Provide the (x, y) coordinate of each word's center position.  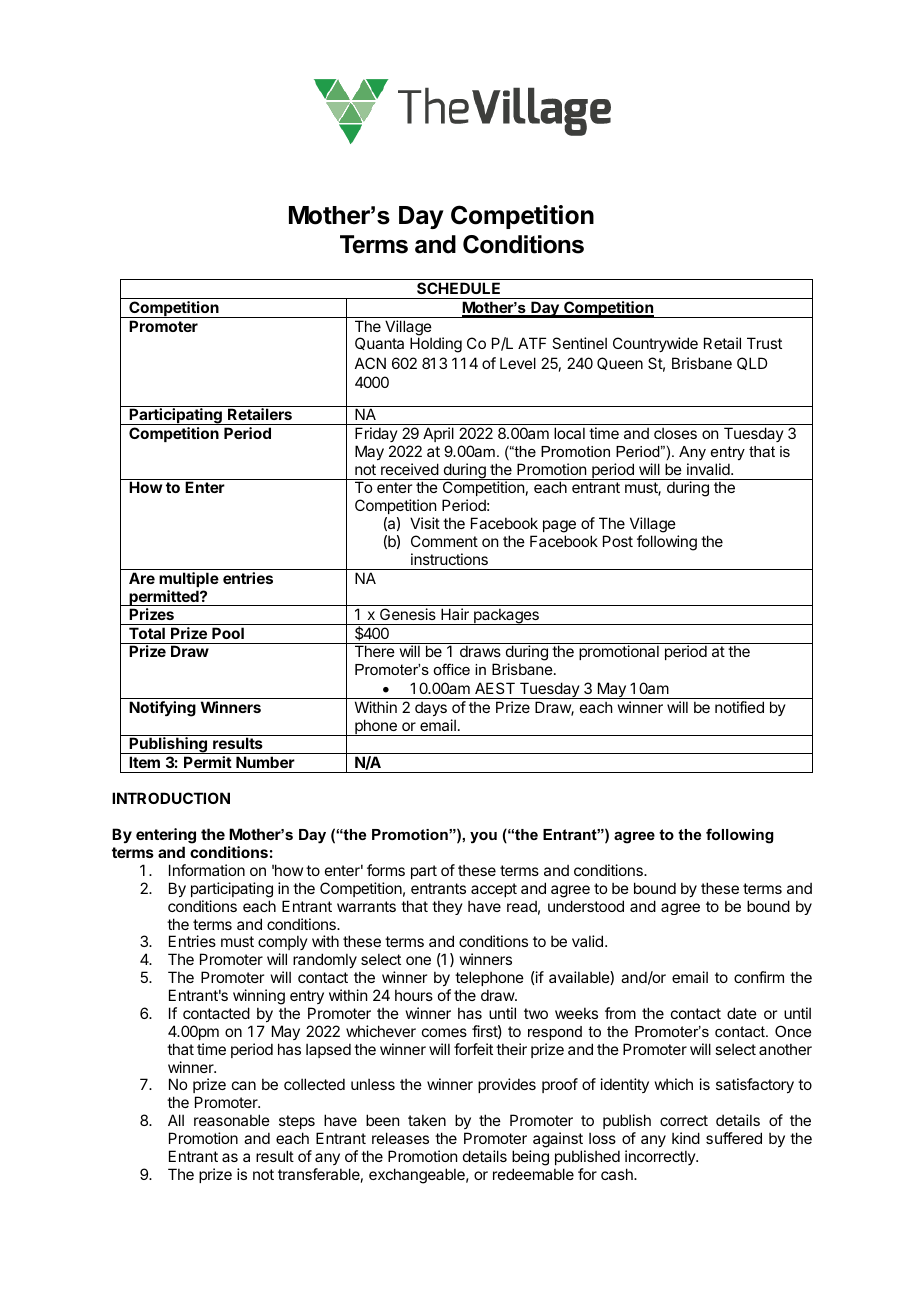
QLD (752, 363)
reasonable (232, 1120)
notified (739, 707)
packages (506, 616)
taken (427, 1120)
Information (207, 870)
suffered (734, 1138)
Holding (436, 345)
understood (586, 906)
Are (142, 578)
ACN (370, 363)
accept (494, 890)
